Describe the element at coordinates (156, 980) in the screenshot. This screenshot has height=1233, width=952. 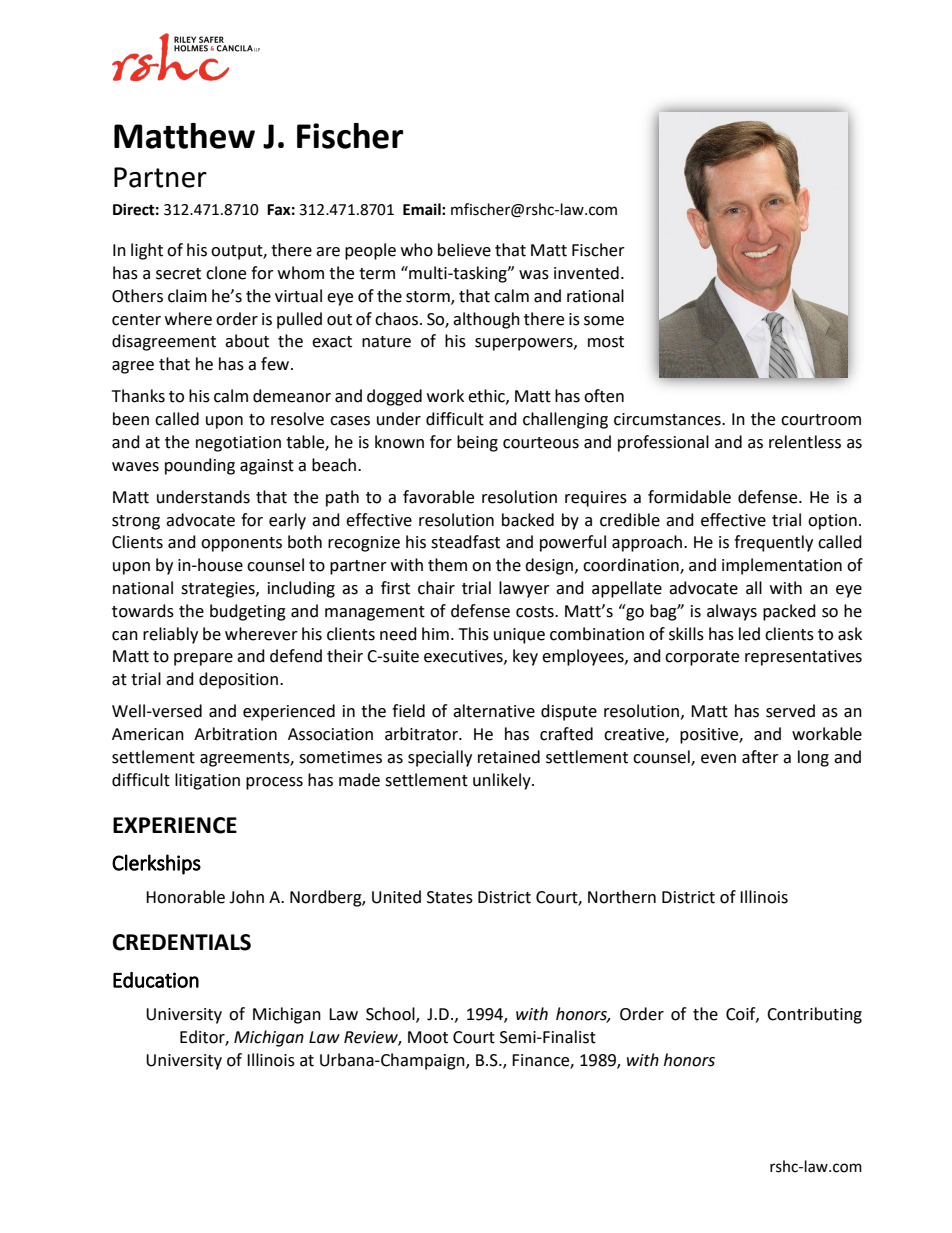
I see `Education` at that location.
